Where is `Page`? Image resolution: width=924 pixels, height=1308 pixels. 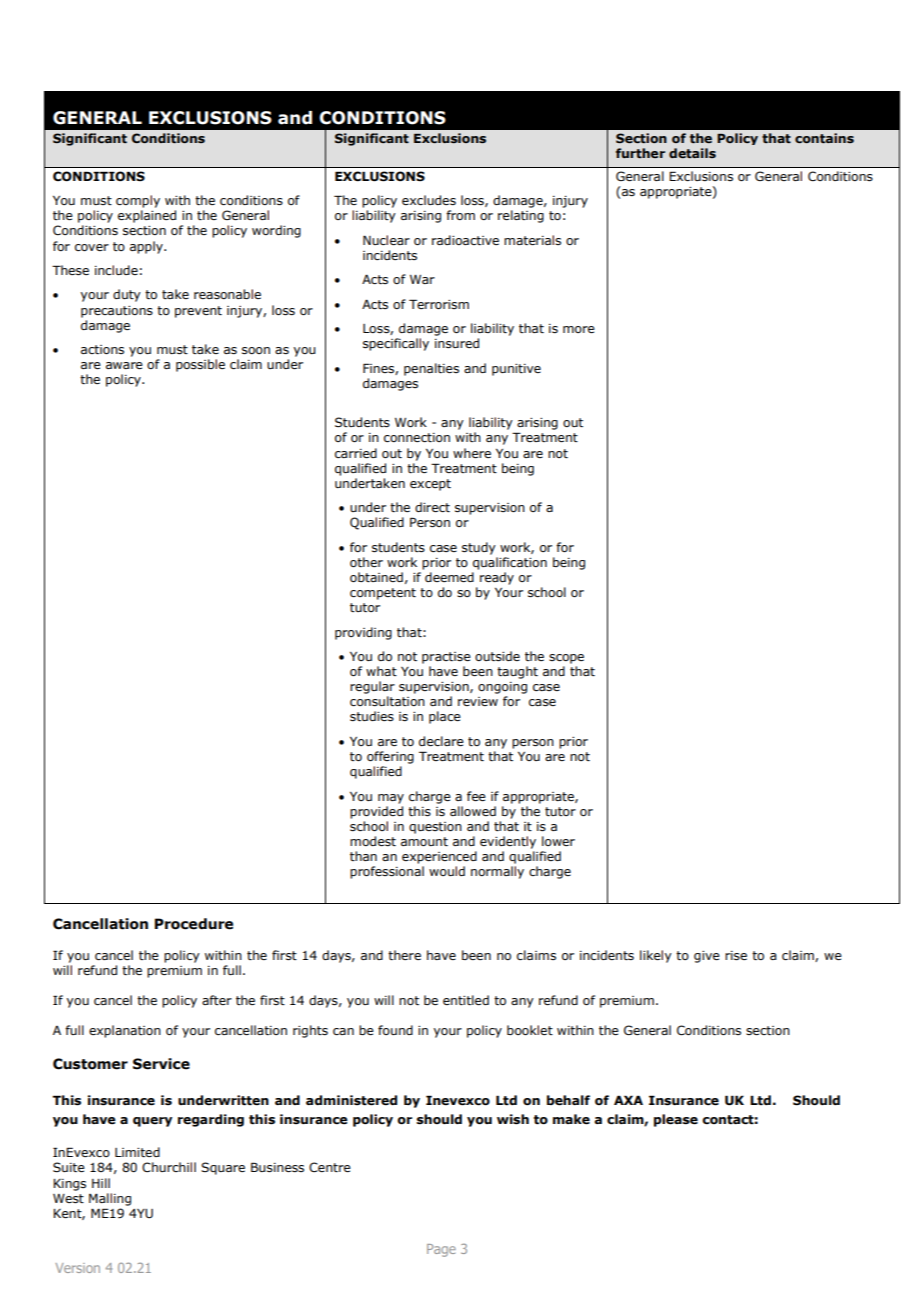
Page is located at coordinates (441, 1250).
